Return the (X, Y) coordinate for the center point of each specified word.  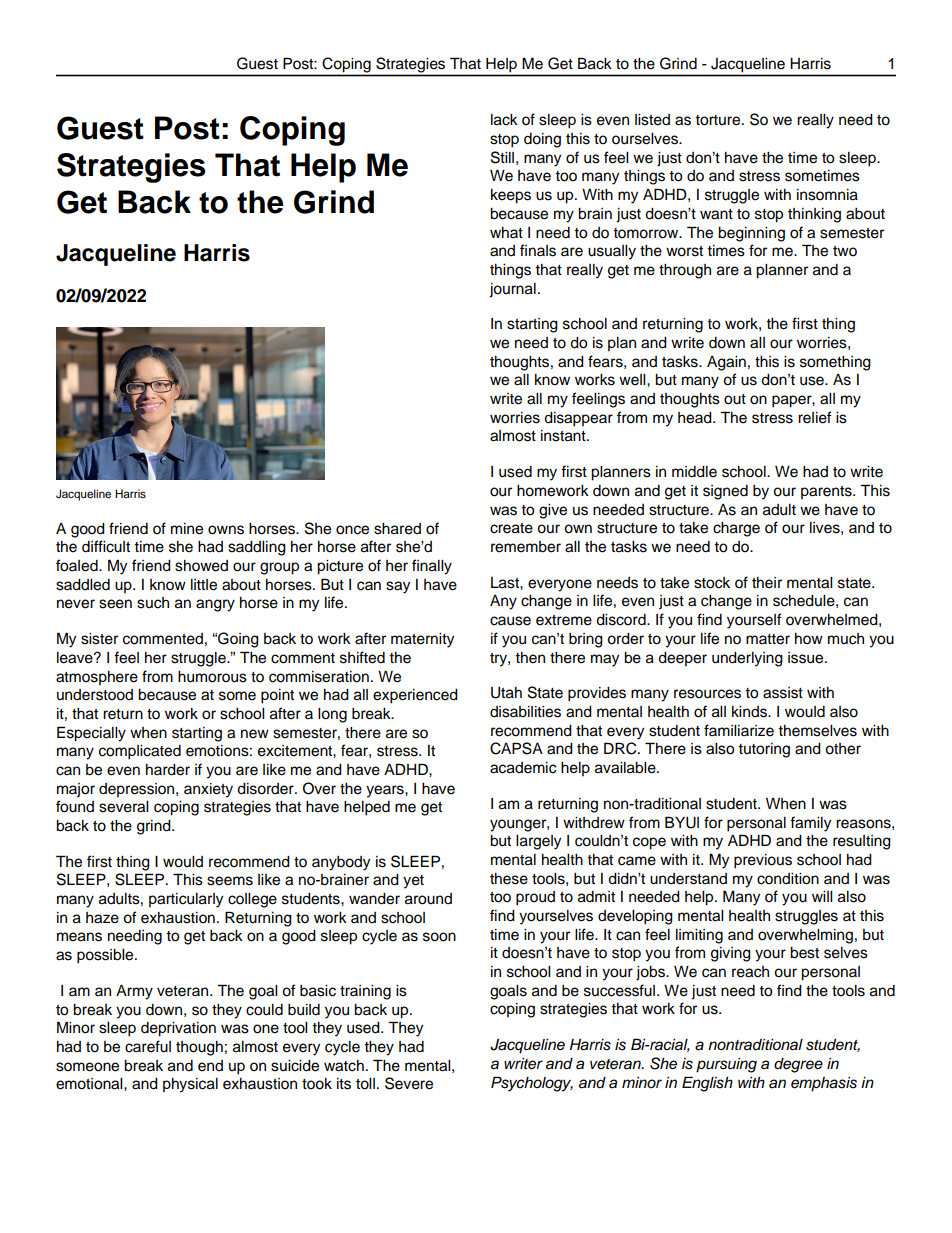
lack (504, 120)
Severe (409, 1083)
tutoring (764, 750)
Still (502, 157)
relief (815, 417)
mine (187, 529)
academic (523, 768)
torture (719, 120)
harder (168, 770)
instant (564, 436)
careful (148, 1046)
